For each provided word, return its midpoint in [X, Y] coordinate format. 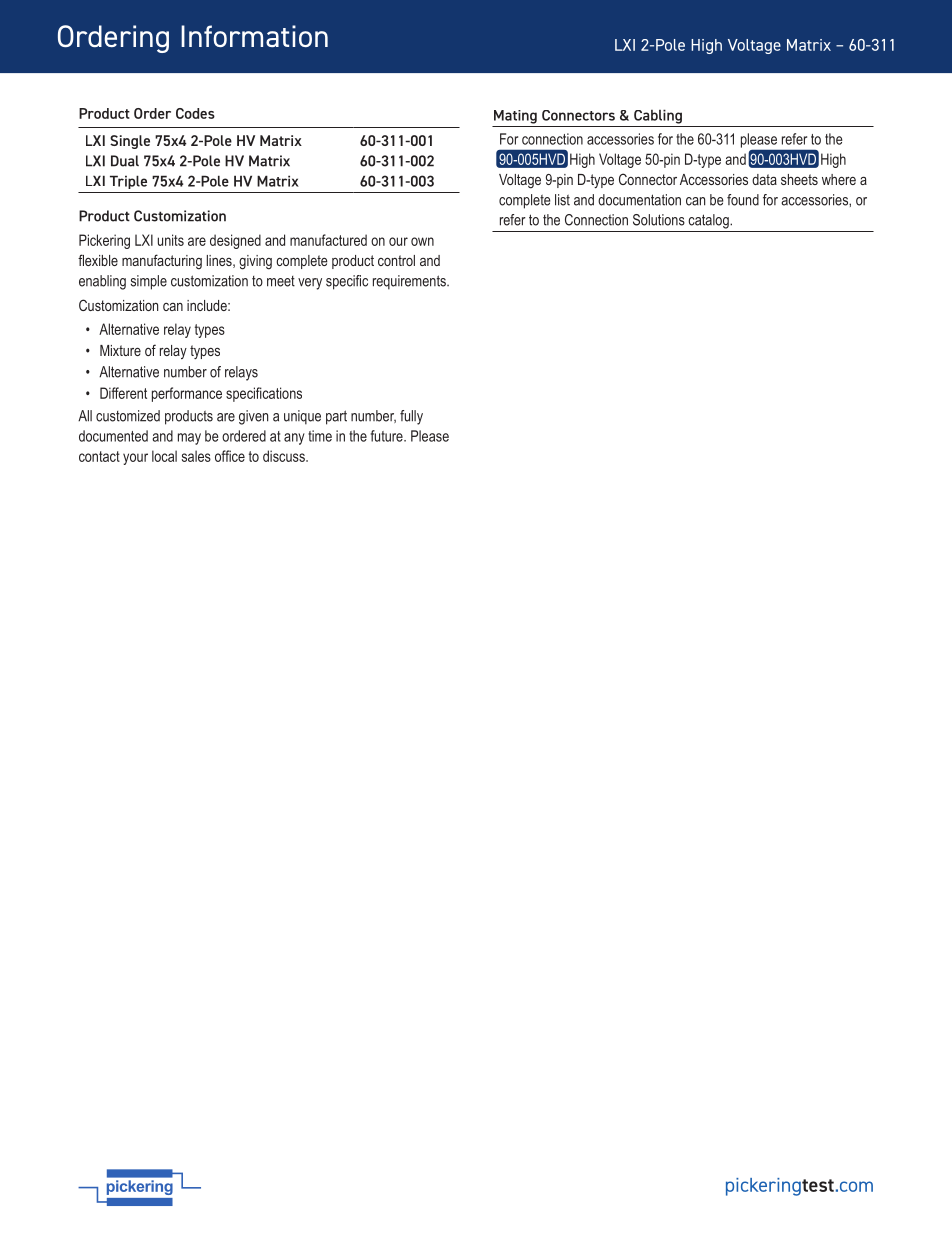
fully [411, 417]
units [171, 240]
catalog [709, 221]
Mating [515, 117]
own [422, 241]
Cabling [658, 116]
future [388, 436]
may [189, 439]
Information [254, 36]
